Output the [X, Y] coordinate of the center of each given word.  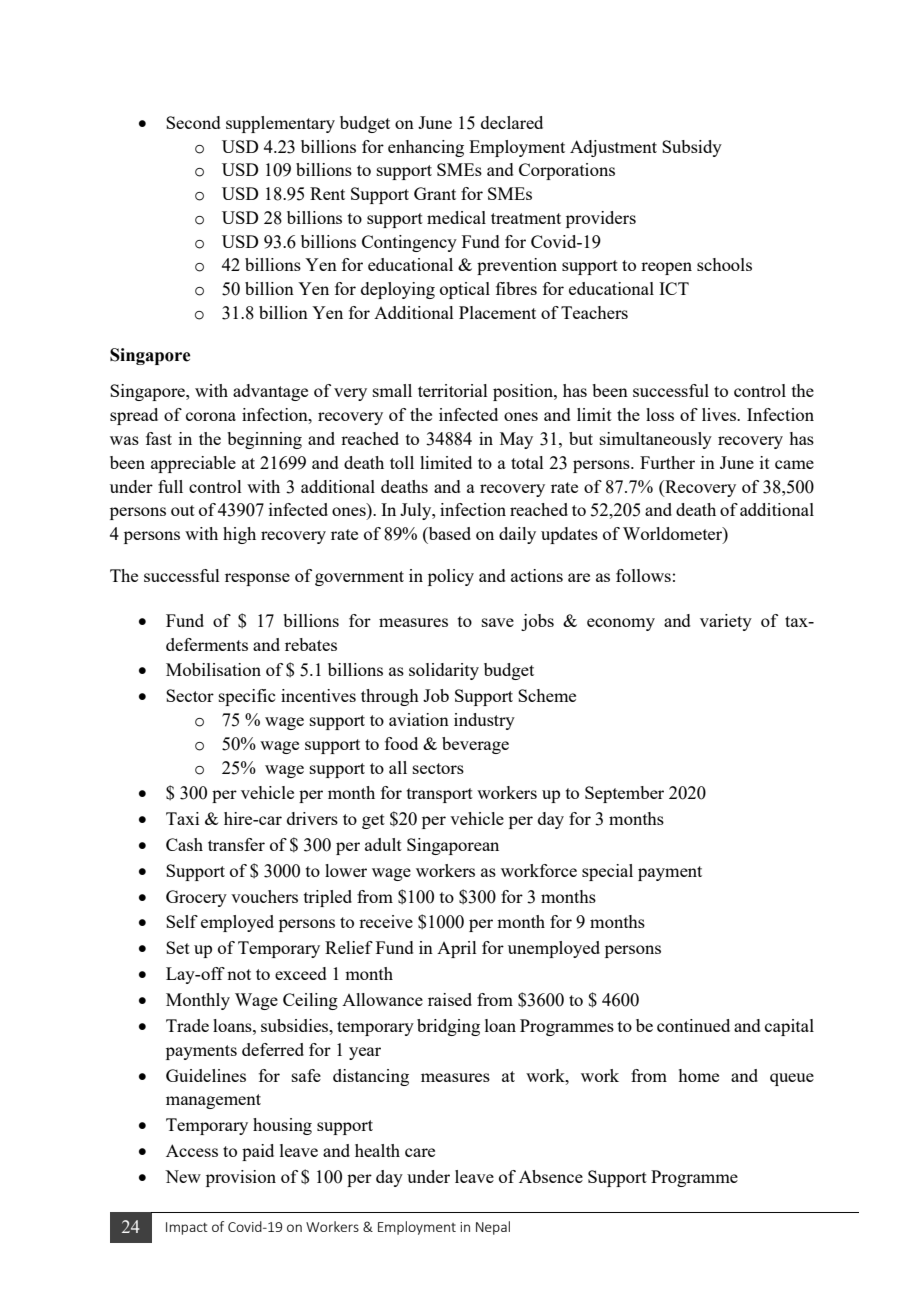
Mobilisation [213, 669]
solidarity [444, 671]
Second [193, 122]
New [183, 1176]
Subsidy [692, 148]
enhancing [426, 148]
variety [726, 622]
